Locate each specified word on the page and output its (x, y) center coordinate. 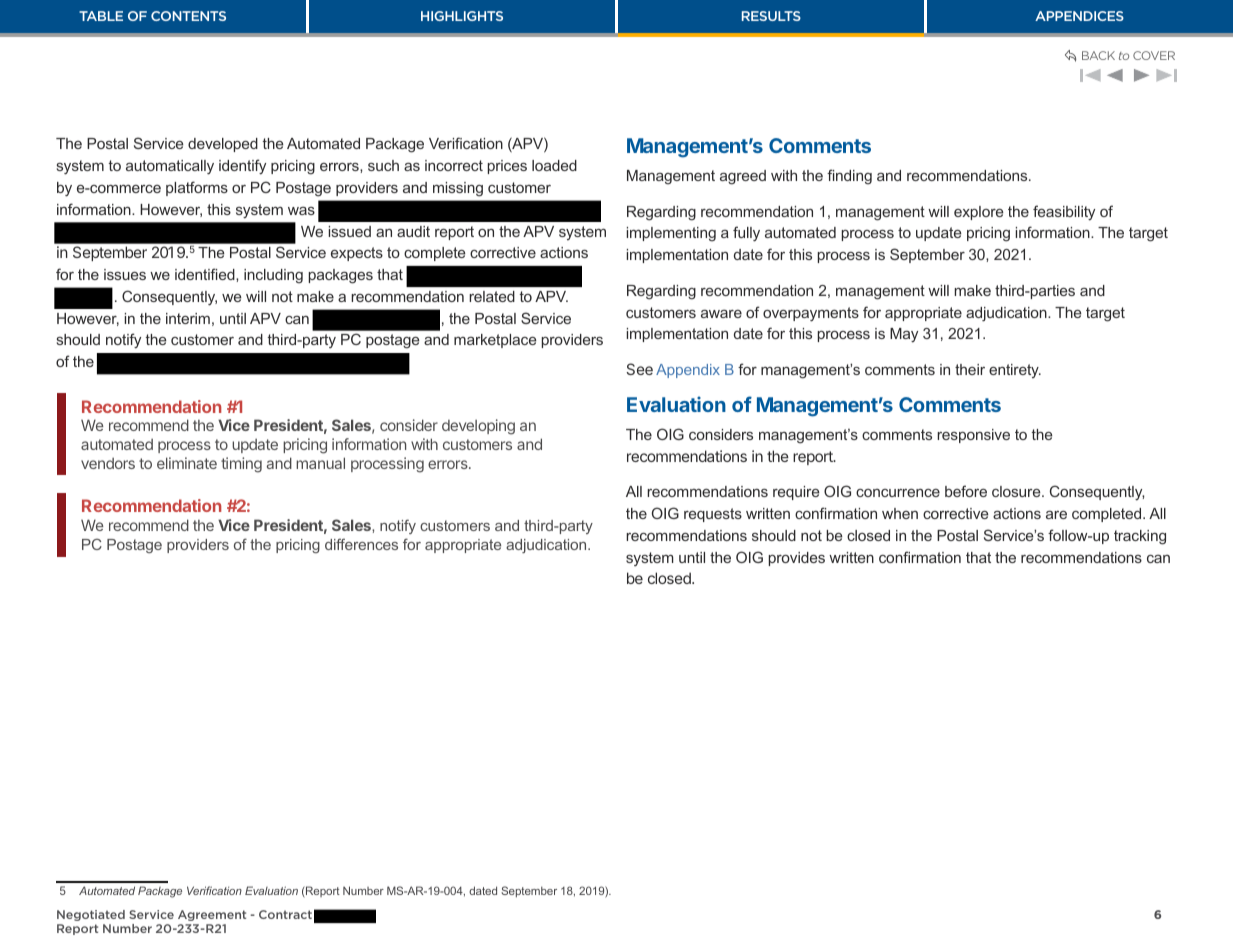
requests (713, 515)
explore (979, 213)
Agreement (212, 915)
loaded (554, 165)
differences (361, 544)
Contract (285, 914)
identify (242, 167)
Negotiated (91, 915)
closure (1017, 491)
